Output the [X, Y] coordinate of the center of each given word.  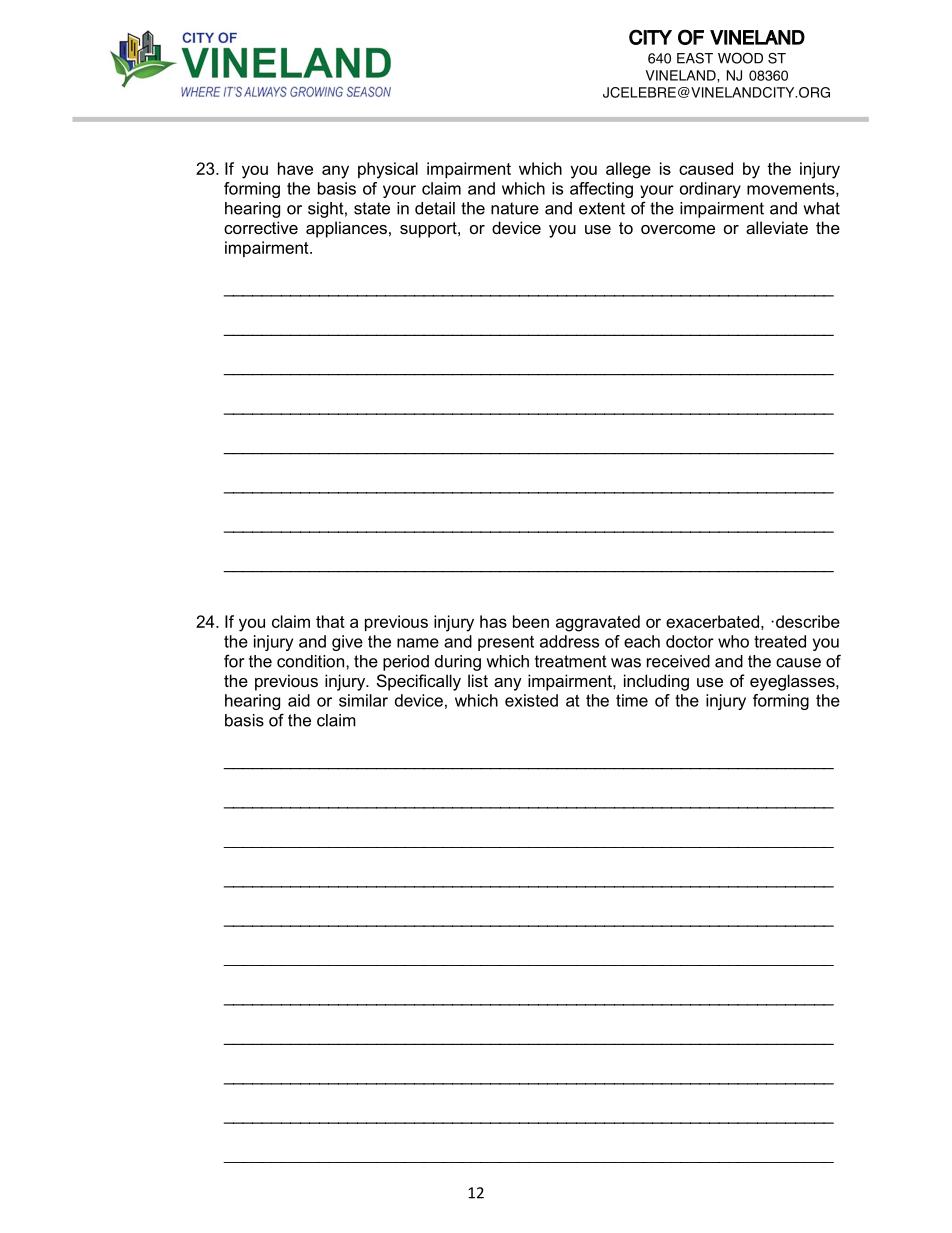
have [295, 168]
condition [310, 661]
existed [531, 700]
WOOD [740, 58]
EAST [695, 58]
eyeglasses [793, 682]
